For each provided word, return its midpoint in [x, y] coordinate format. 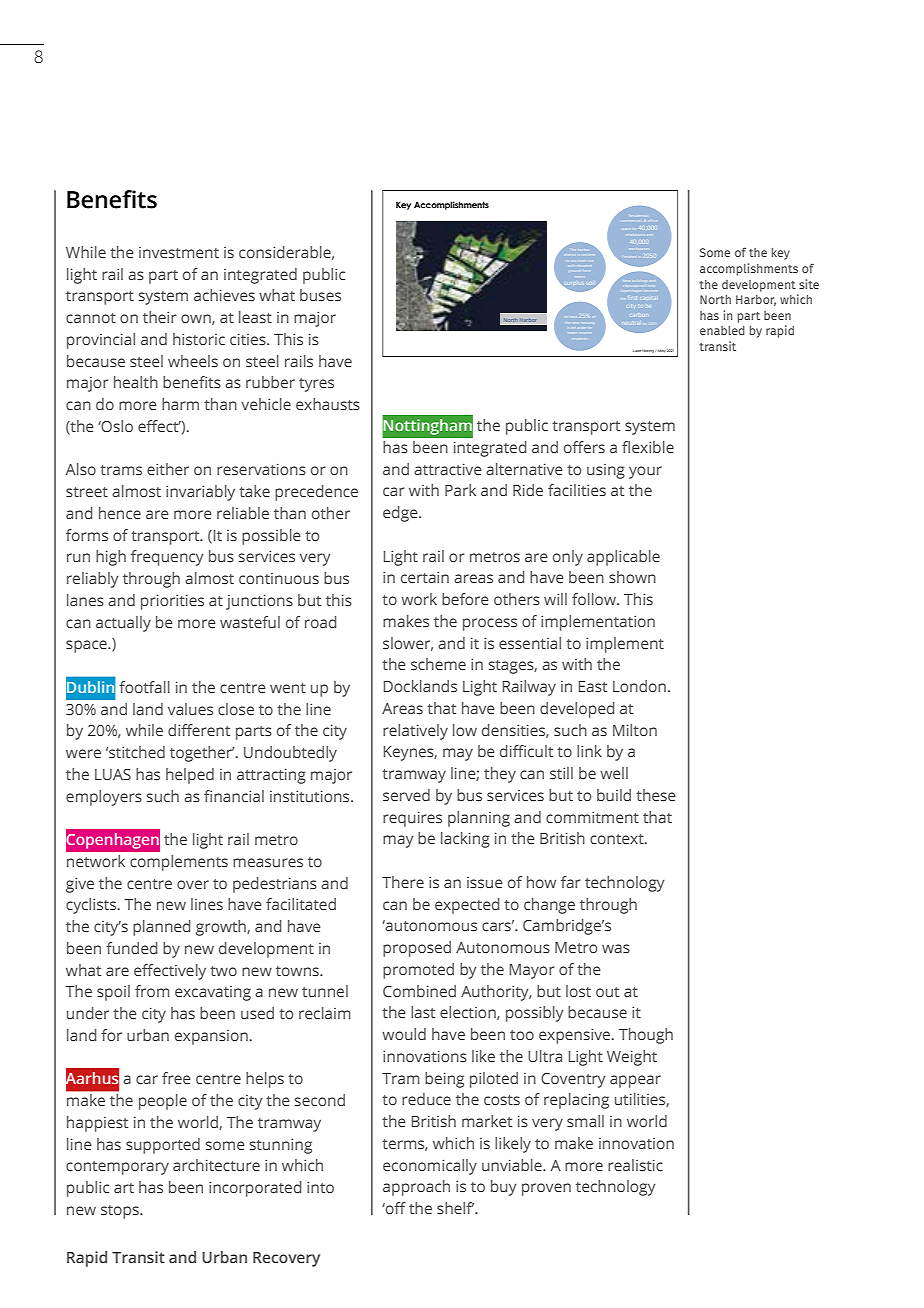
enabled [722, 330]
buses [320, 295]
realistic [635, 1165]
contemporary [117, 1168]
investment [179, 252]
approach [416, 1188]
